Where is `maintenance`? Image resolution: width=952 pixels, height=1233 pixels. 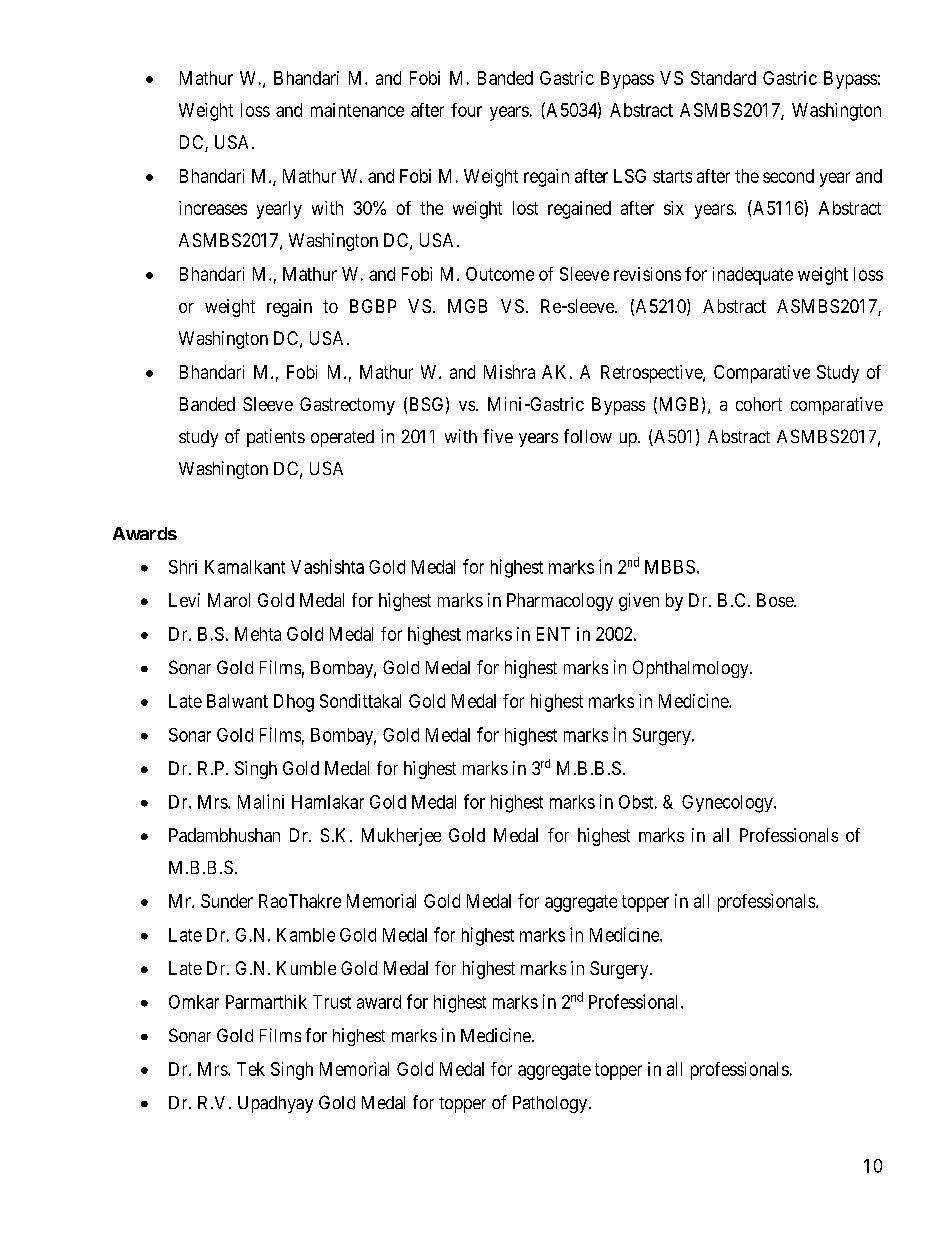
maintenance is located at coordinates (357, 110).
